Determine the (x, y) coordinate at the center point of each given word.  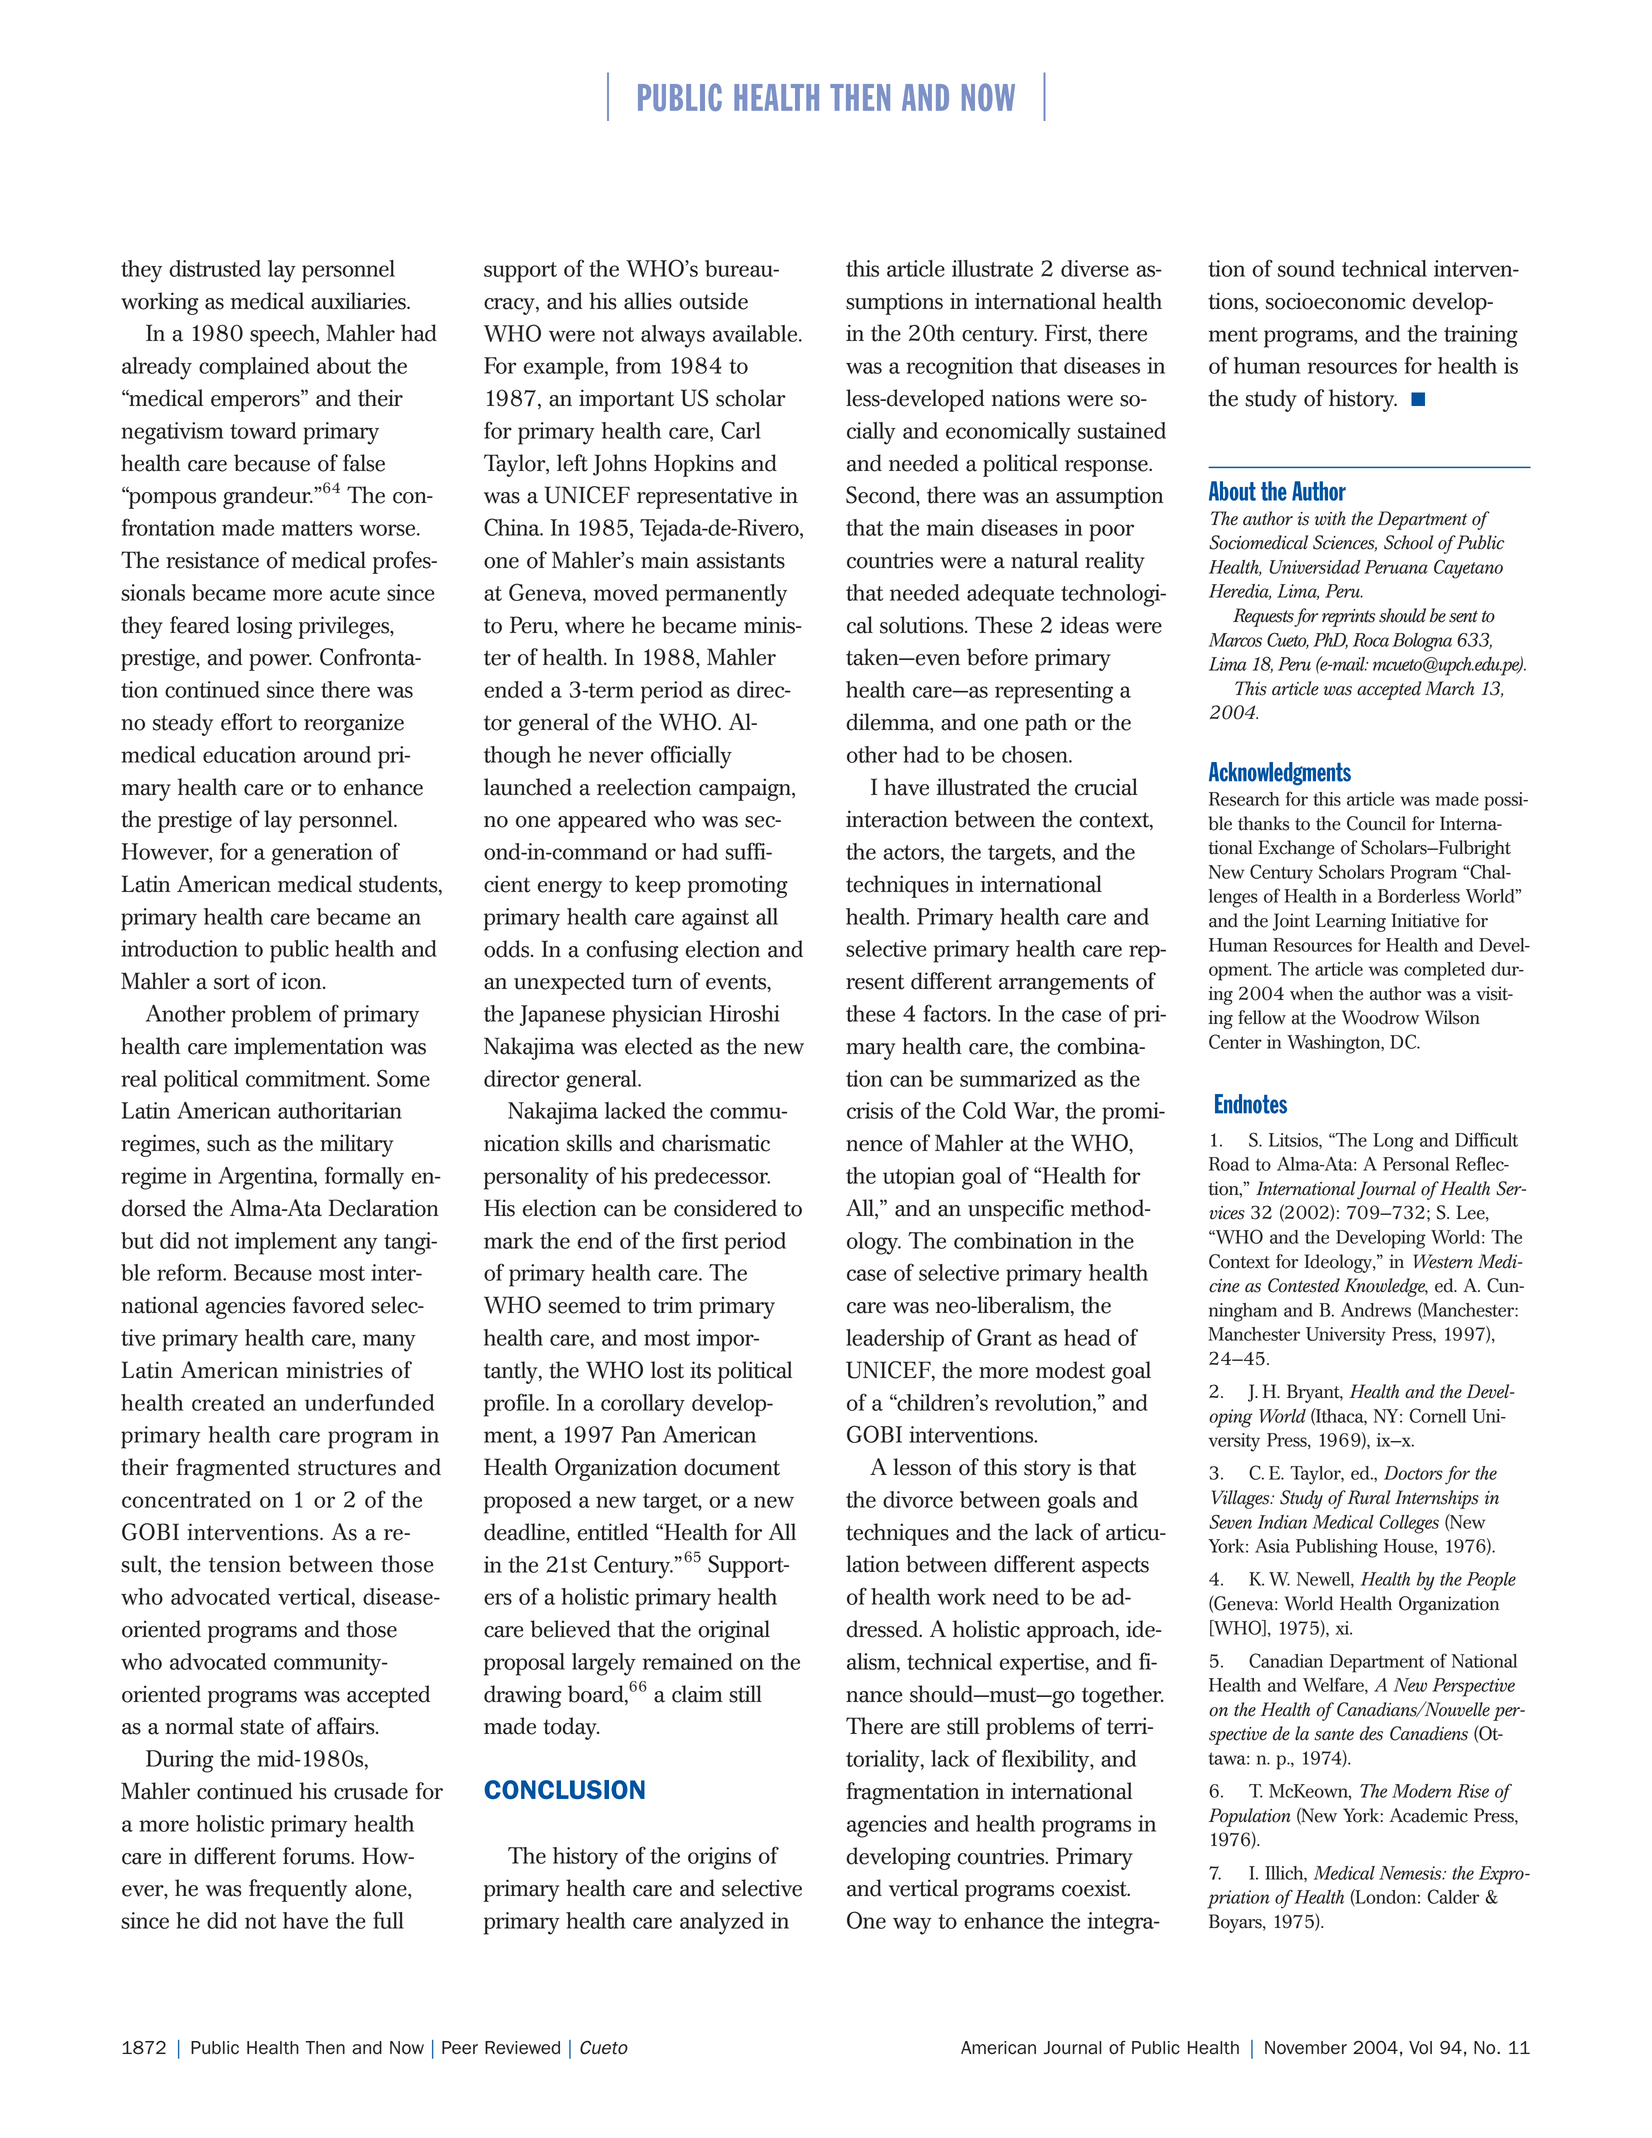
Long (1393, 1142)
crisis (870, 1110)
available (756, 333)
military (356, 1145)
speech (283, 335)
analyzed (722, 1923)
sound (1306, 268)
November (1306, 2048)
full (388, 1920)
